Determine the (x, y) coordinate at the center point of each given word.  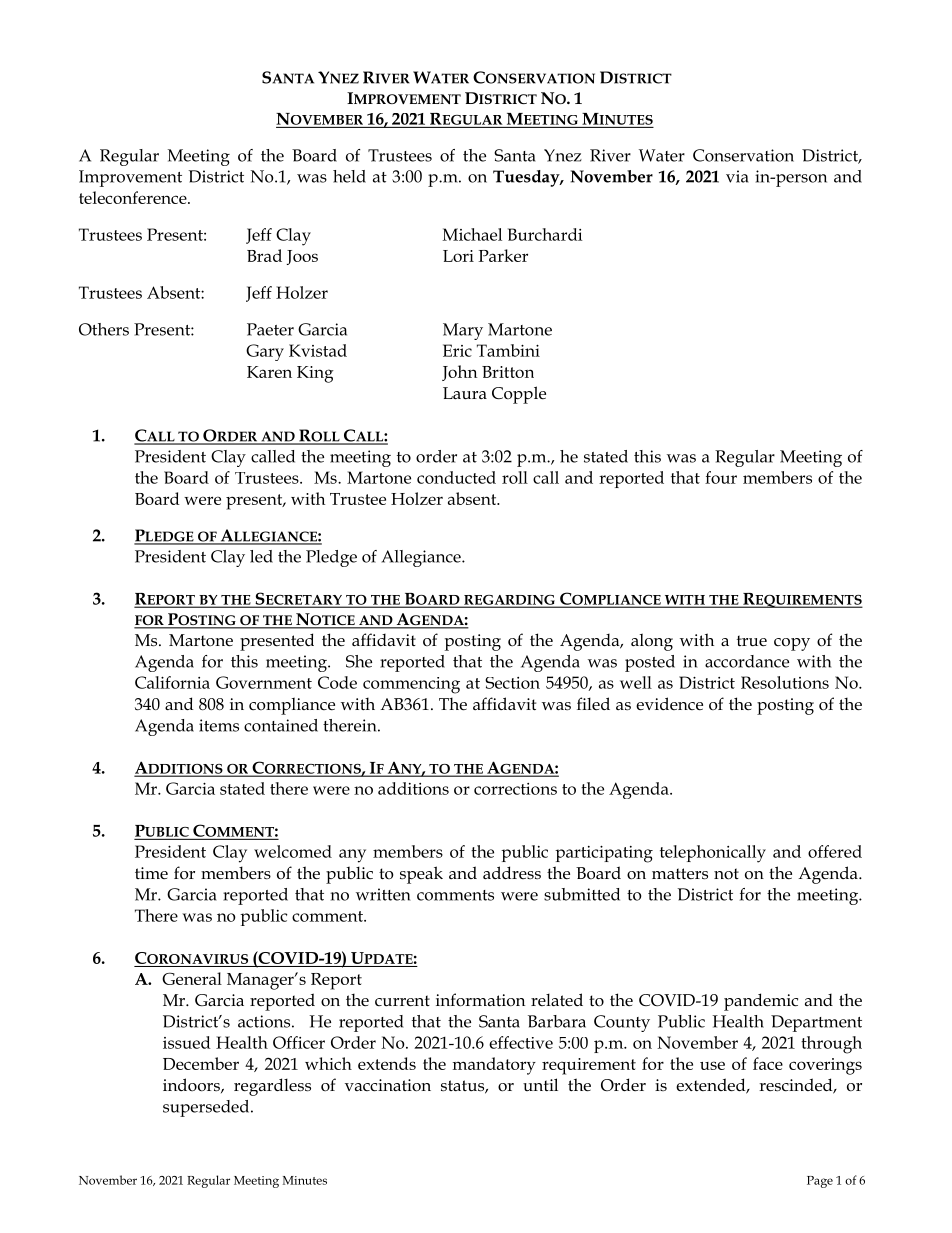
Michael (472, 234)
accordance (747, 661)
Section (512, 683)
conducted (456, 477)
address (512, 872)
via (737, 176)
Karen (269, 372)
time (151, 873)
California (172, 682)
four (721, 477)
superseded (207, 1108)
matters (680, 874)
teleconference (134, 197)
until (540, 1084)
